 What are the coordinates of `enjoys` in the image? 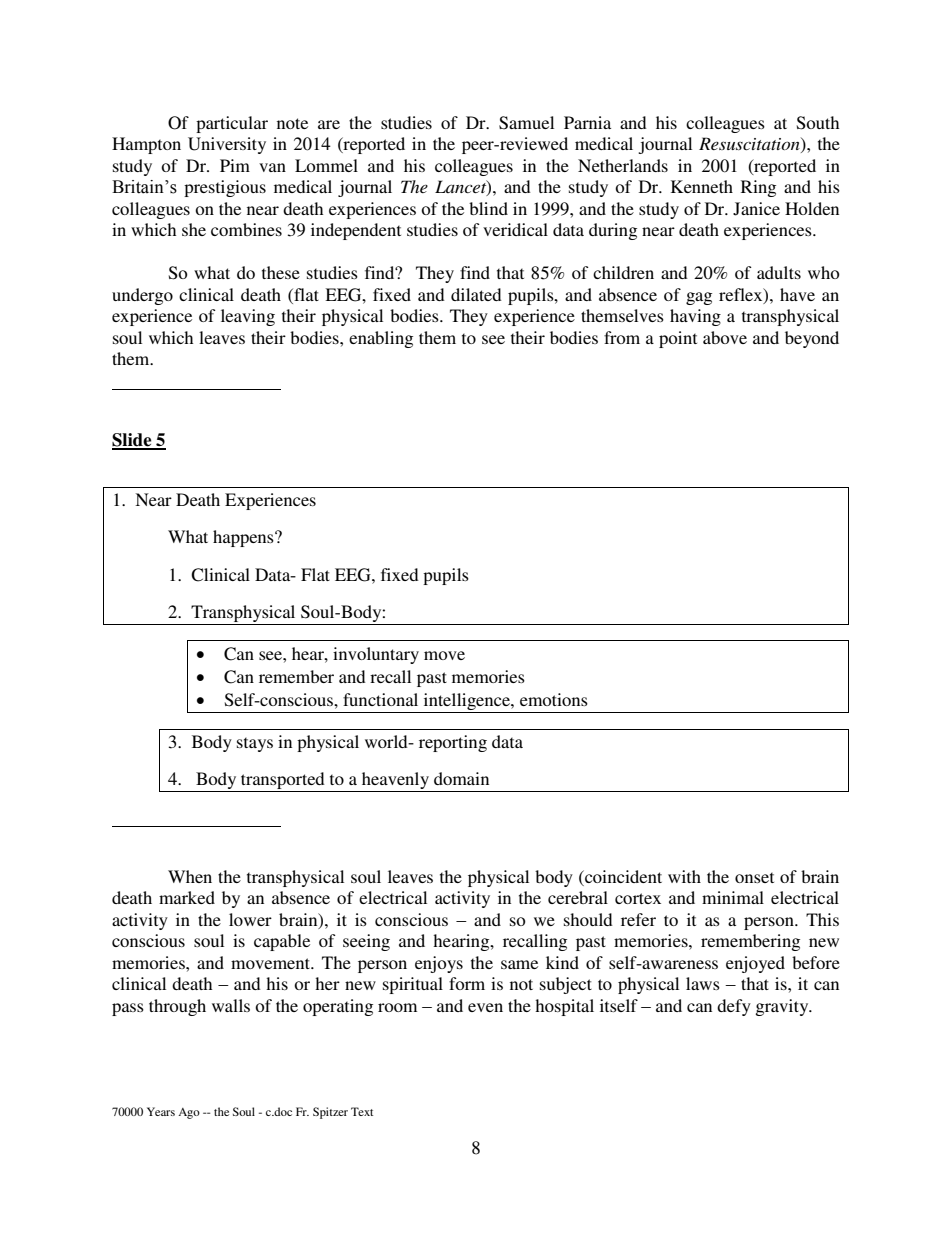 It's located at (439, 964).
